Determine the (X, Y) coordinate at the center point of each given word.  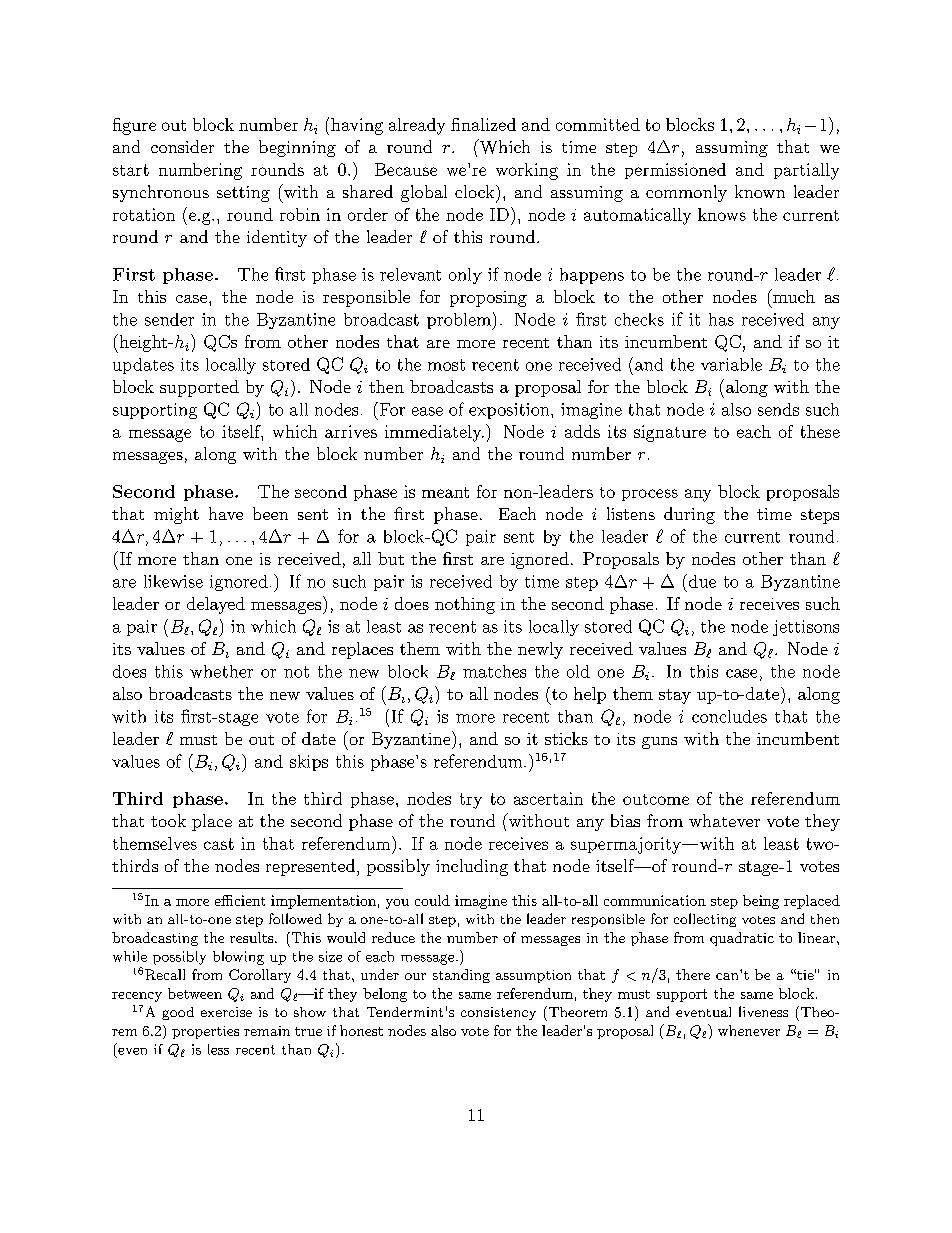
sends (778, 409)
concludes (729, 716)
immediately (434, 433)
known (760, 191)
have (226, 513)
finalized (483, 124)
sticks (566, 738)
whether (221, 671)
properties (205, 1032)
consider (182, 146)
